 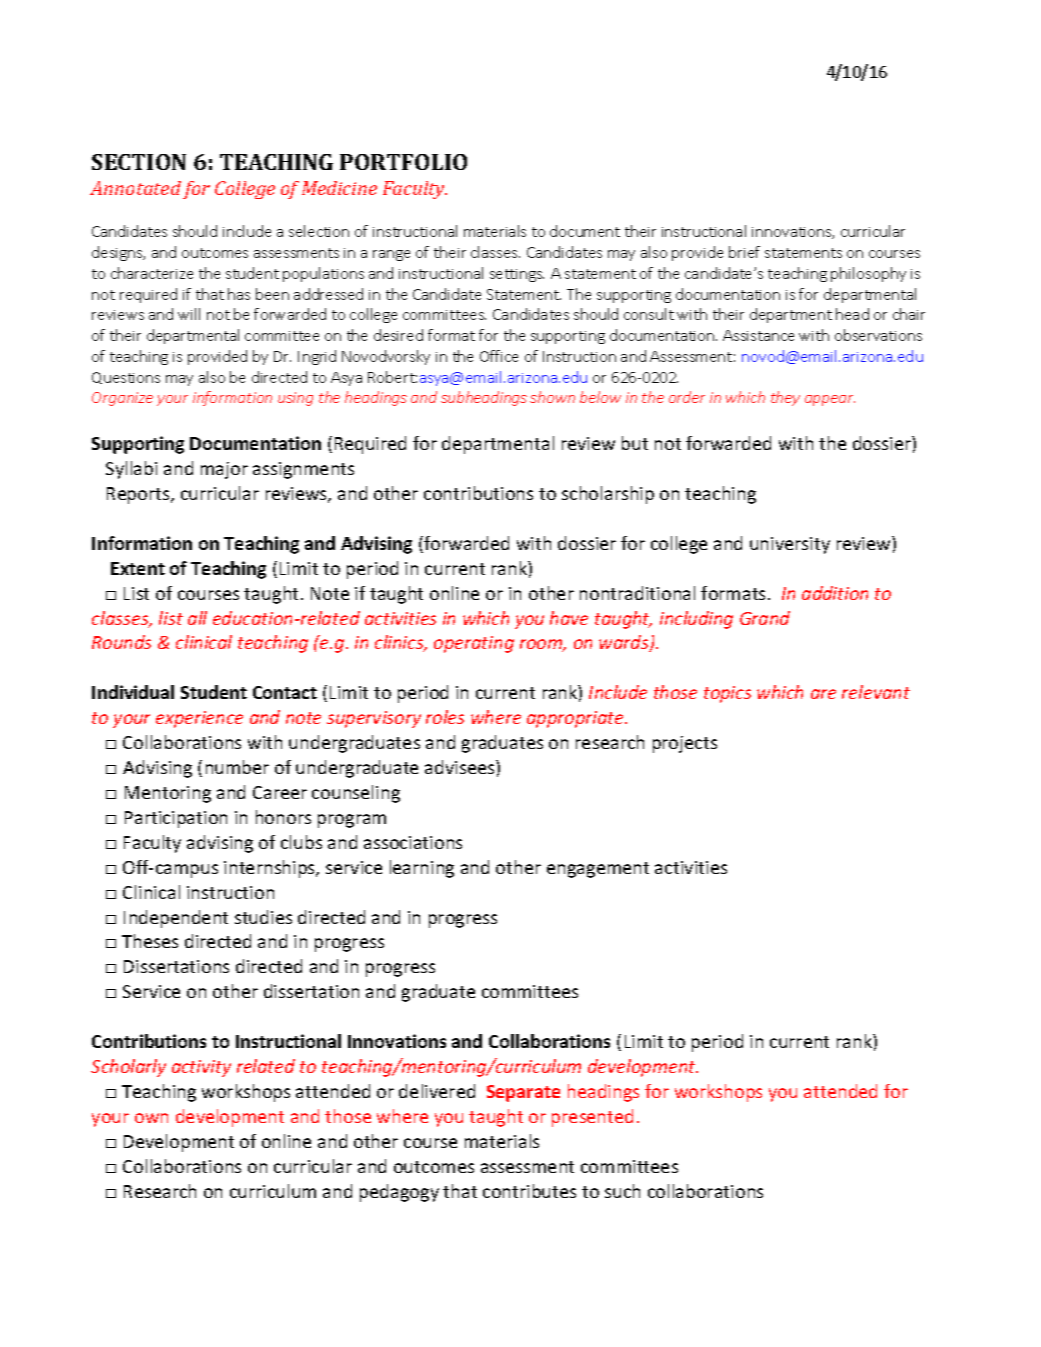 What do you see at coordinates (529, 1191) in the screenshot?
I see `contributes` at bounding box center [529, 1191].
